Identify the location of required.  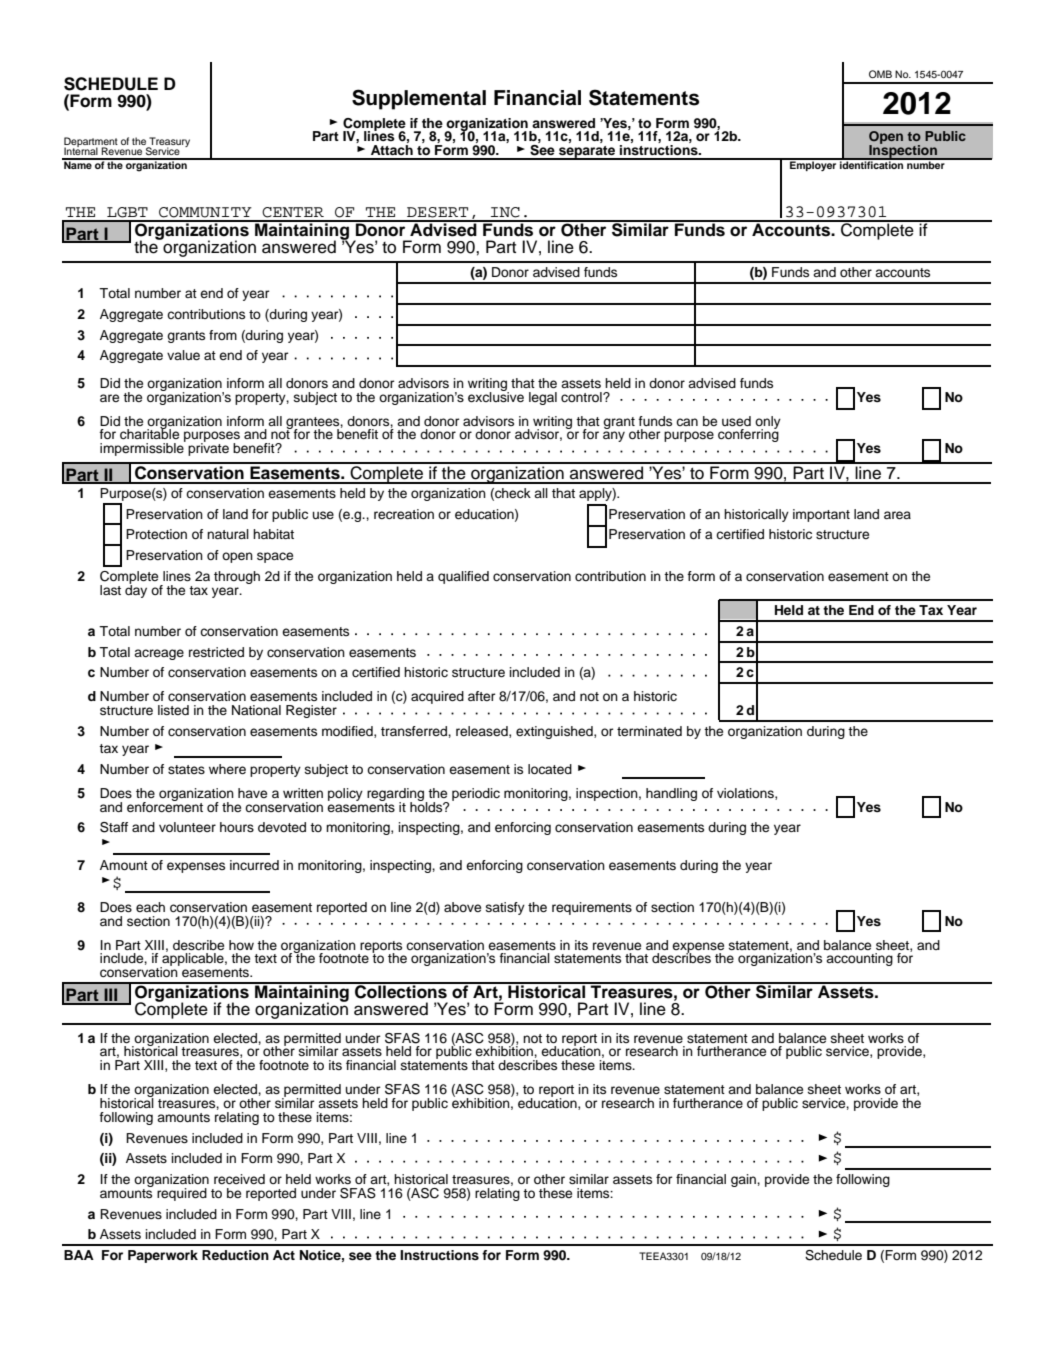
(182, 1194).
